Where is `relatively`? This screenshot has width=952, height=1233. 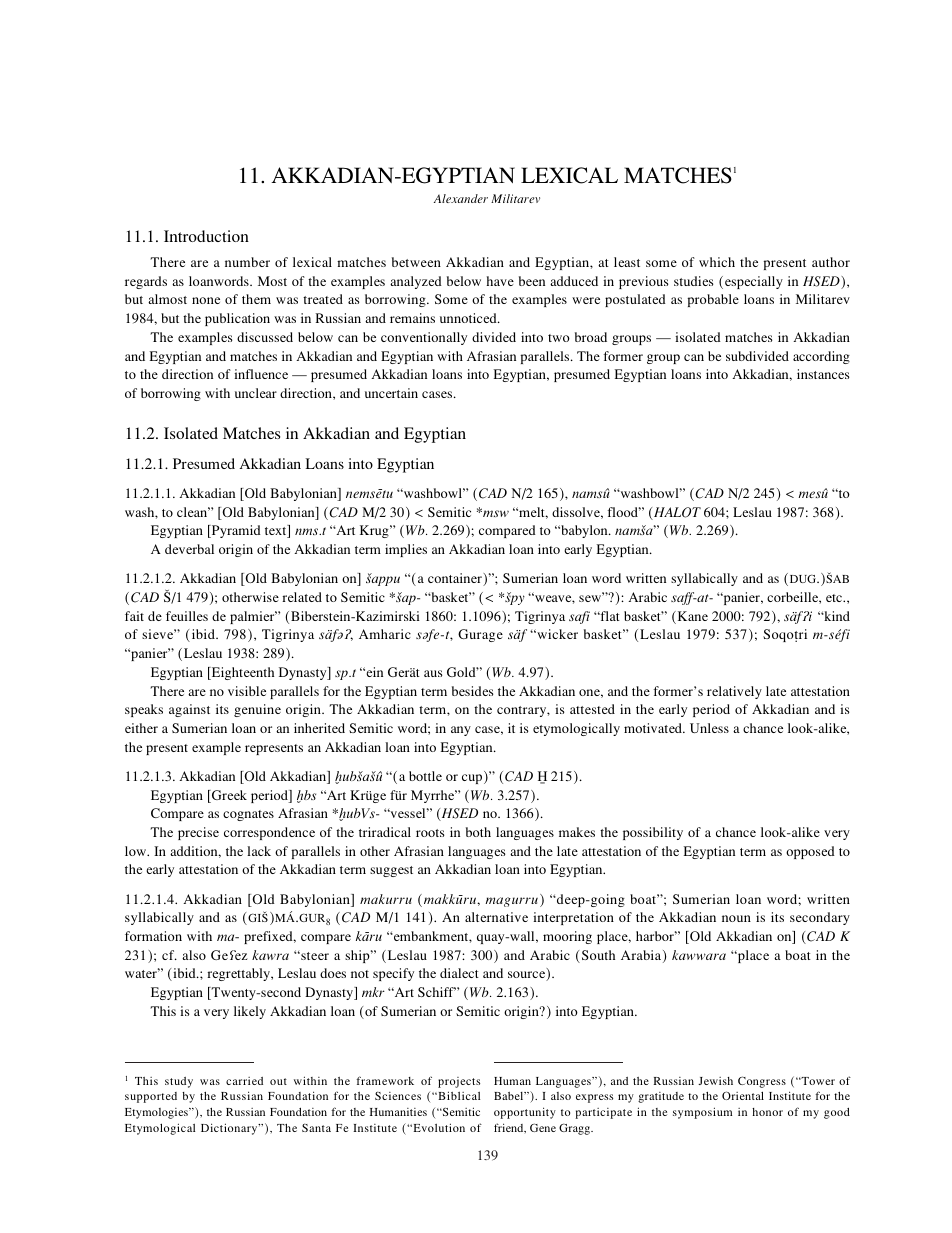
relatively is located at coordinates (734, 692).
